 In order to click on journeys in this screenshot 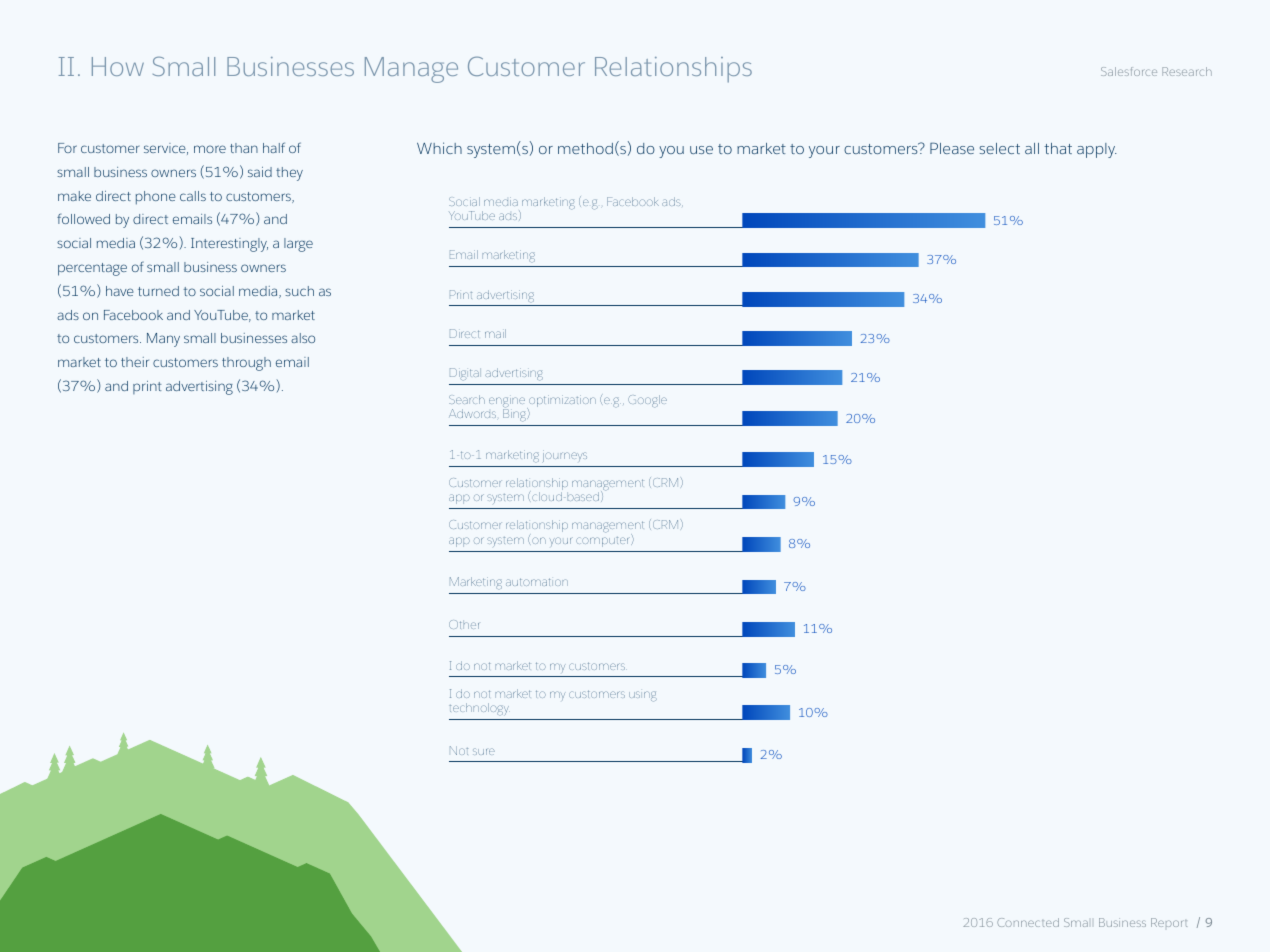, I will do `click(565, 456)`.
